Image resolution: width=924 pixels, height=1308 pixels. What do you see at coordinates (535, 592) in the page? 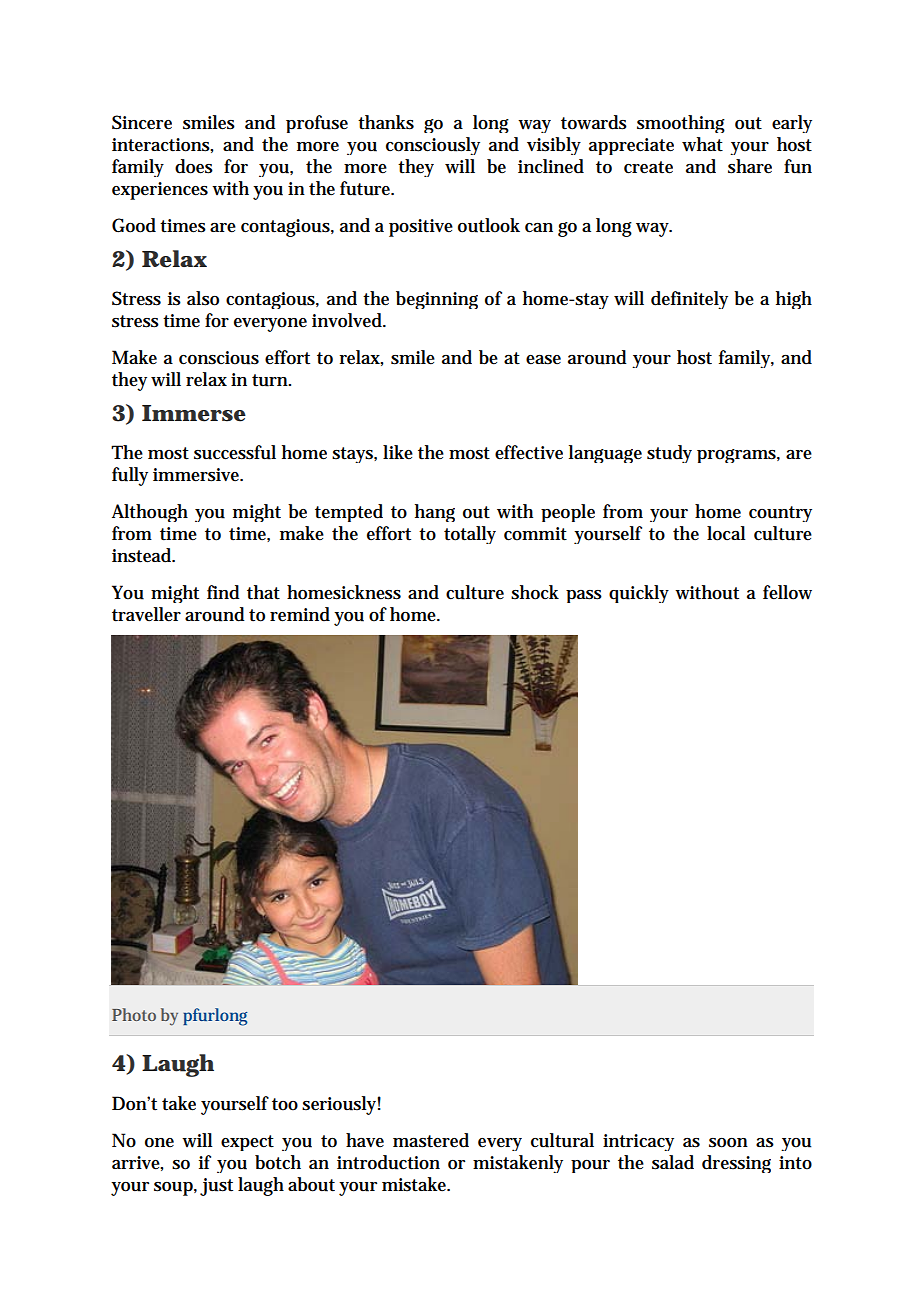
I see `shock` at bounding box center [535, 592].
